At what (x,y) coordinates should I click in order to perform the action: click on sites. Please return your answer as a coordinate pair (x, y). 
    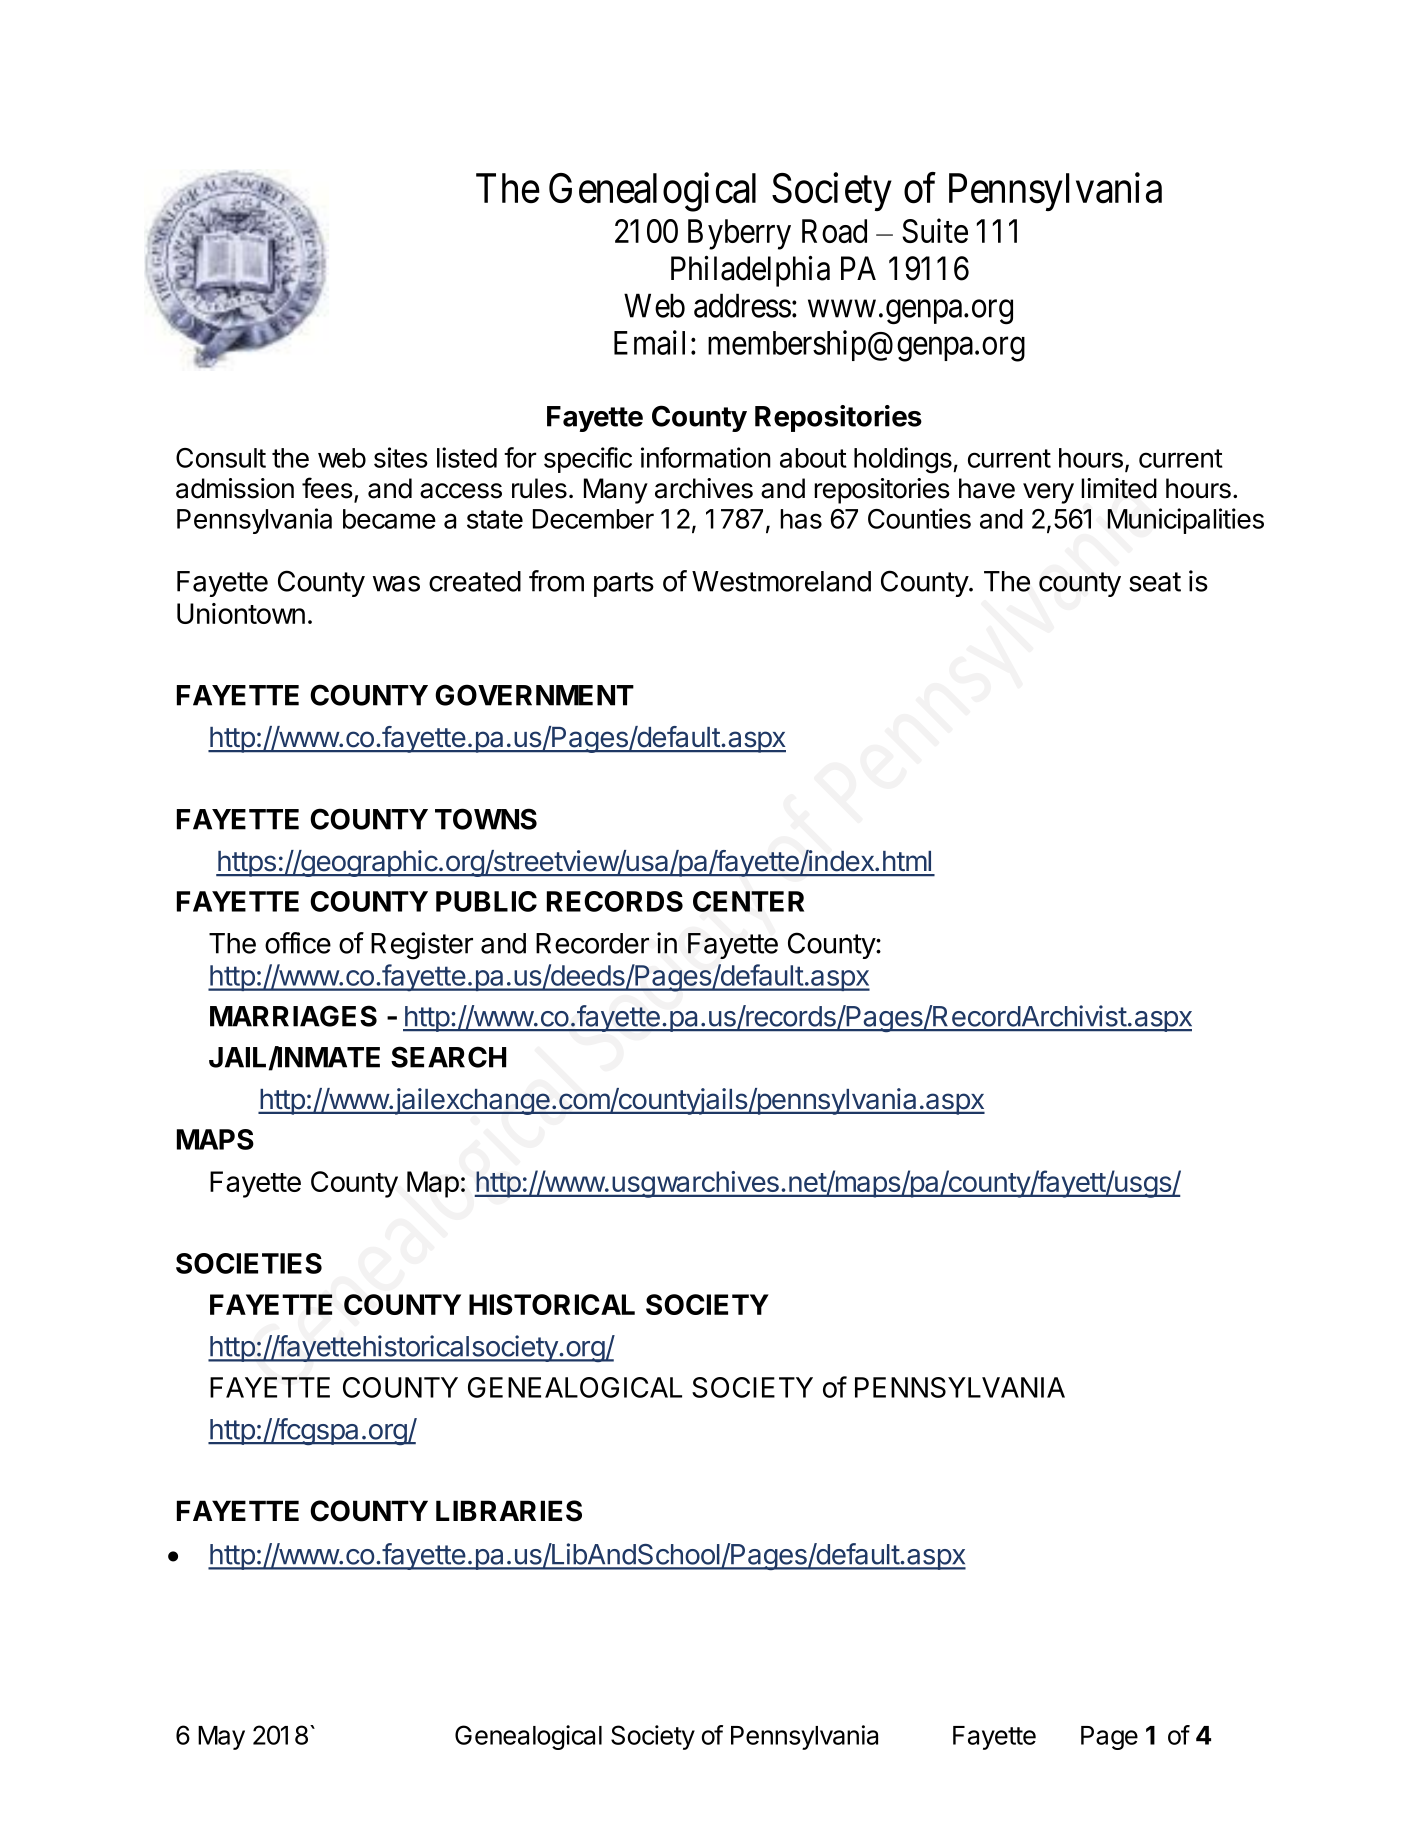
    Looking at the image, I should click on (401, 457).
